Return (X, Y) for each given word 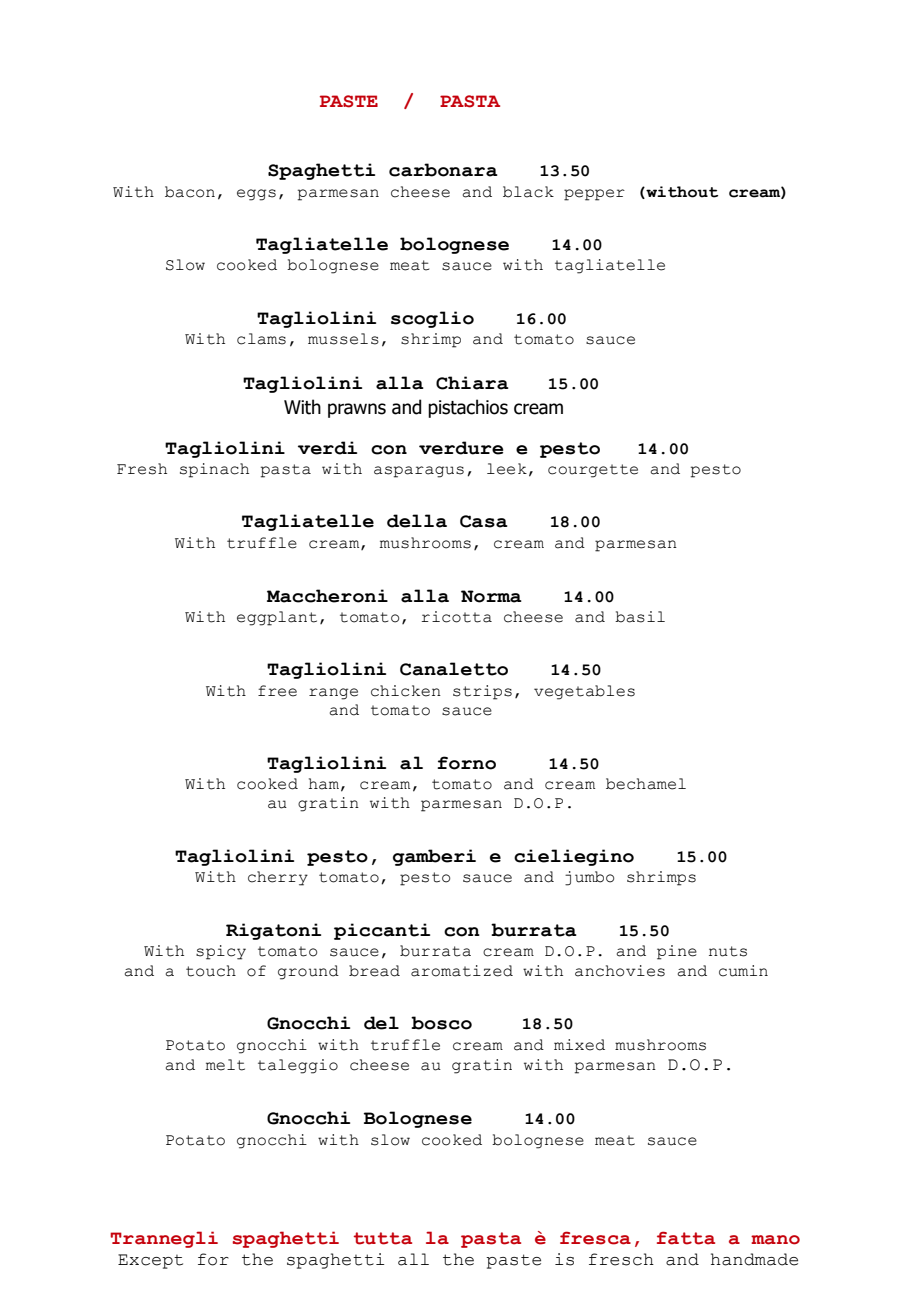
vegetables (584, 692)
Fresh (142, 469)
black (528, 192)
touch (211, 971)
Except (150, 1261)
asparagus (419, 472)
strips (482, 692)
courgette (593, 471)
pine (677, 952)
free (277, 691)
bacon (190, 192)
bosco (441, 1023)
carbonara (443, 170)
